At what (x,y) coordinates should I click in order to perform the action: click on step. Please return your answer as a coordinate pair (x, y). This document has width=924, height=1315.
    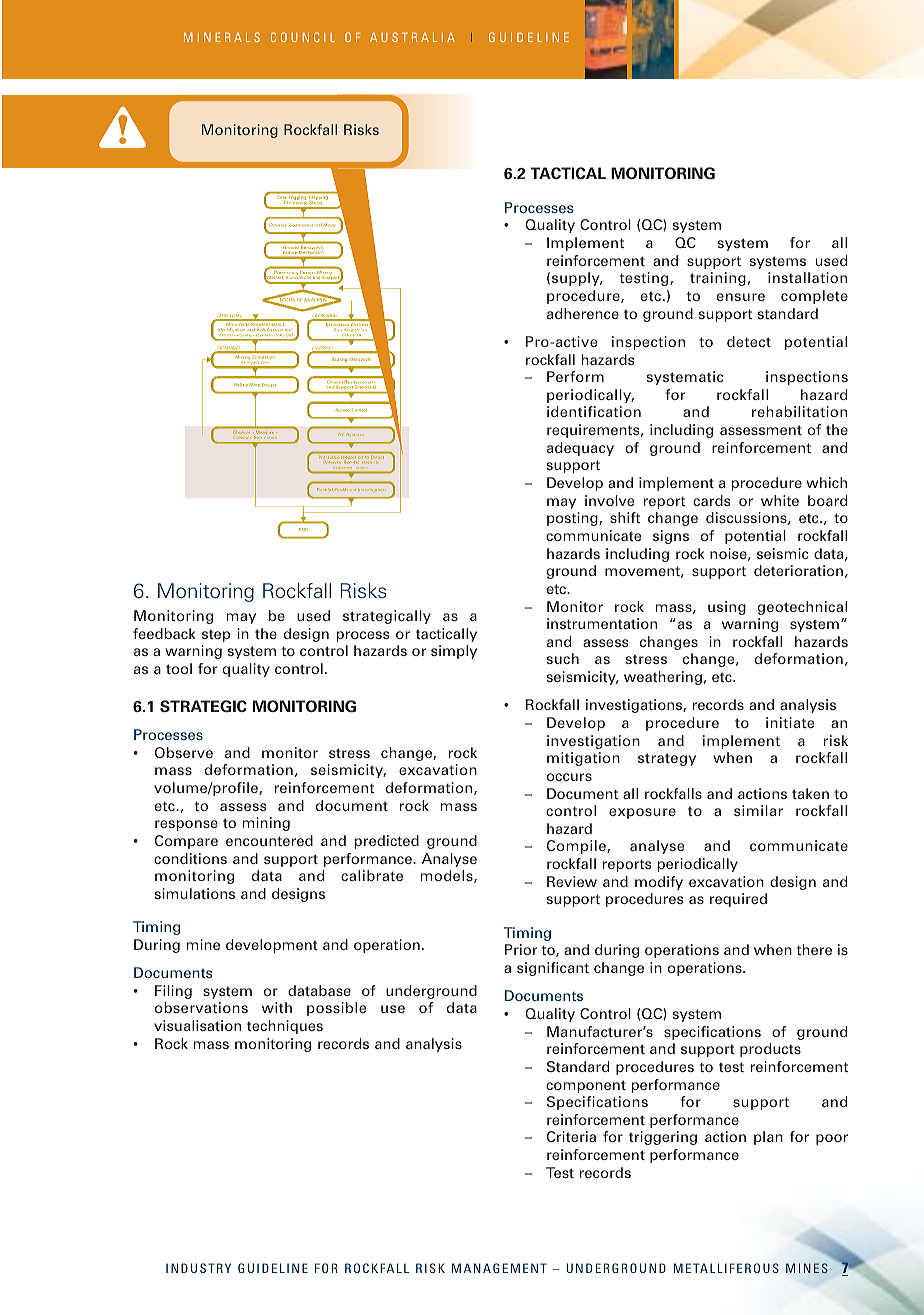
    Looking at the image, I should click on (216, 635).
